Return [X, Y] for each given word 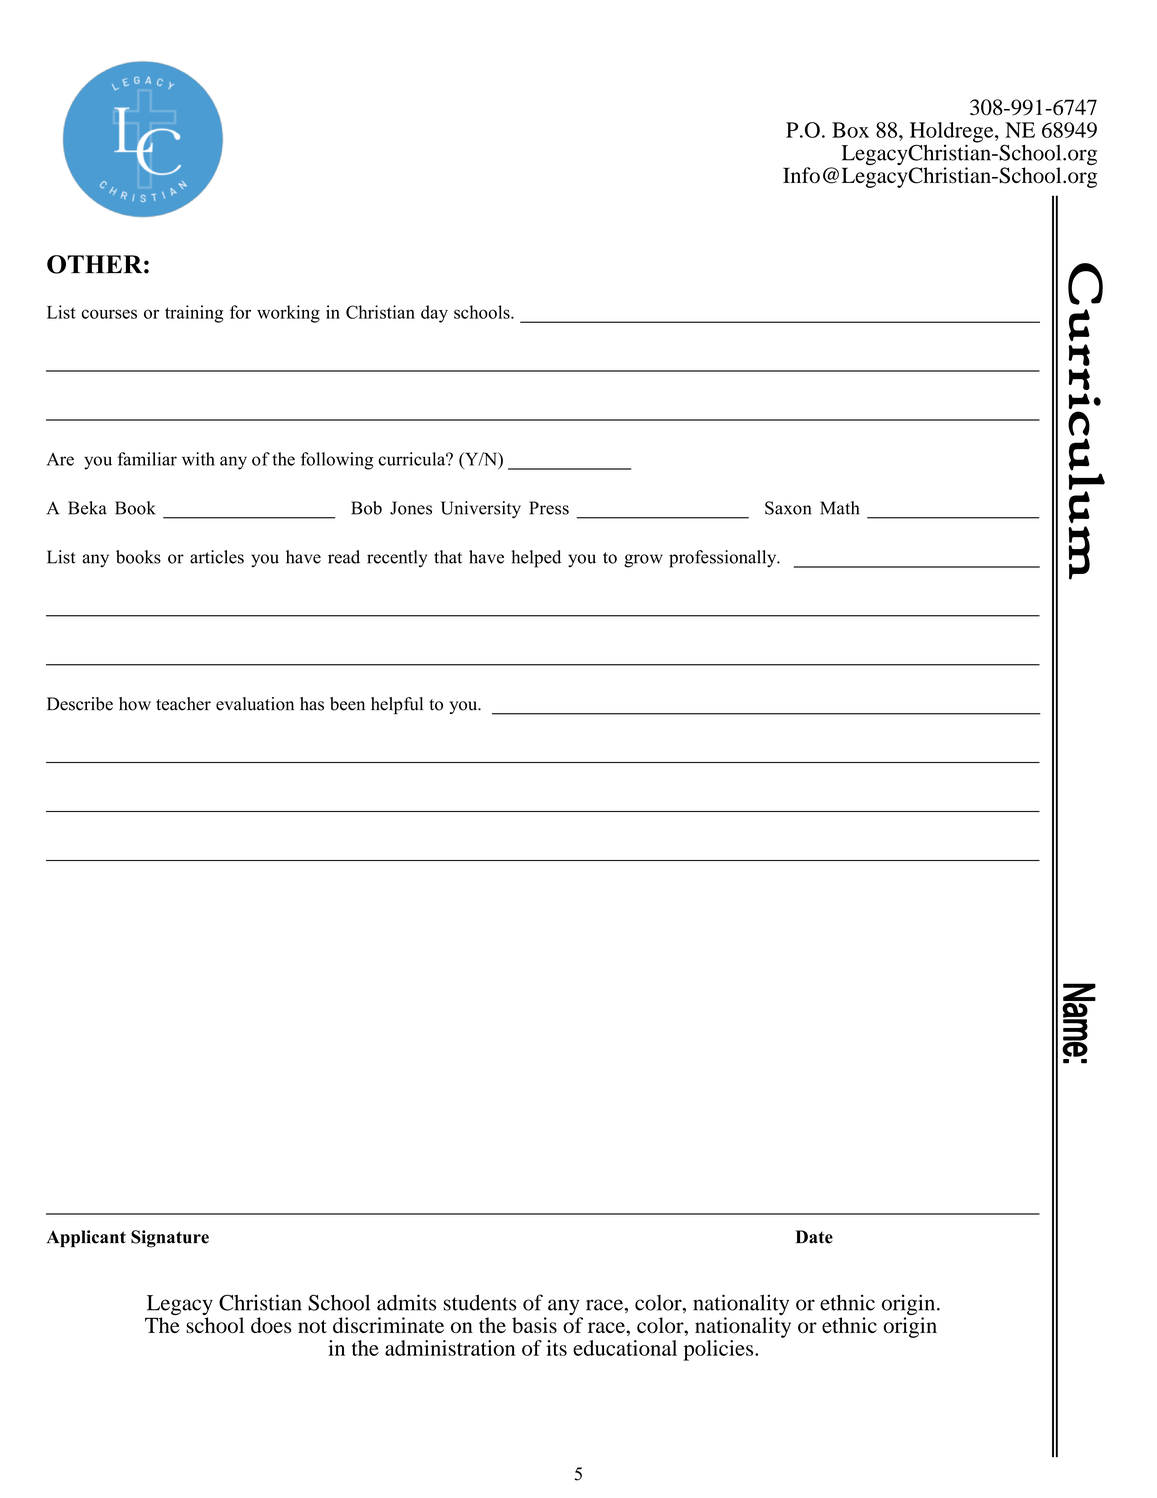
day [434, 314]
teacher [183, 704]
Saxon [788, 508]
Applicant [86, 1239]
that [448, 557]
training [194, 314]
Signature [170, 1239]
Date [814, 1237]
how [135, 704]
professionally [724, 559]
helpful [397, 705]
